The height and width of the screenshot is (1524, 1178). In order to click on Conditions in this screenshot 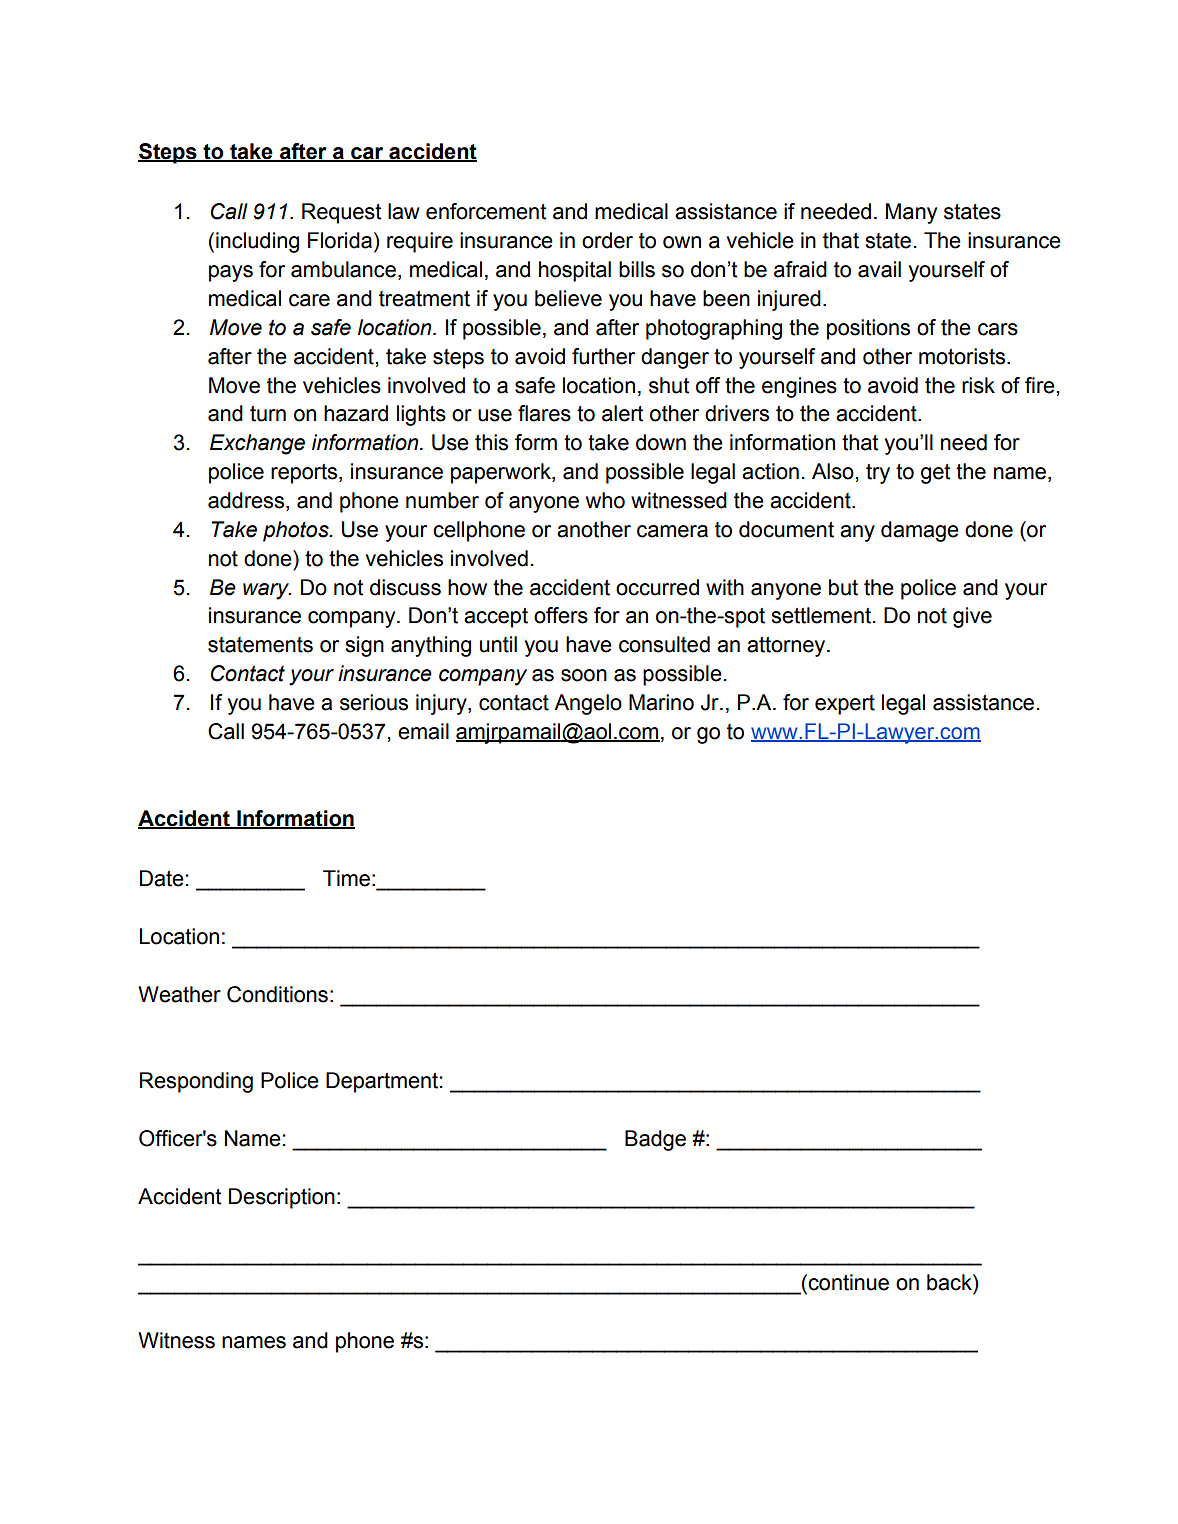, I will do `click(277, 994)`.
